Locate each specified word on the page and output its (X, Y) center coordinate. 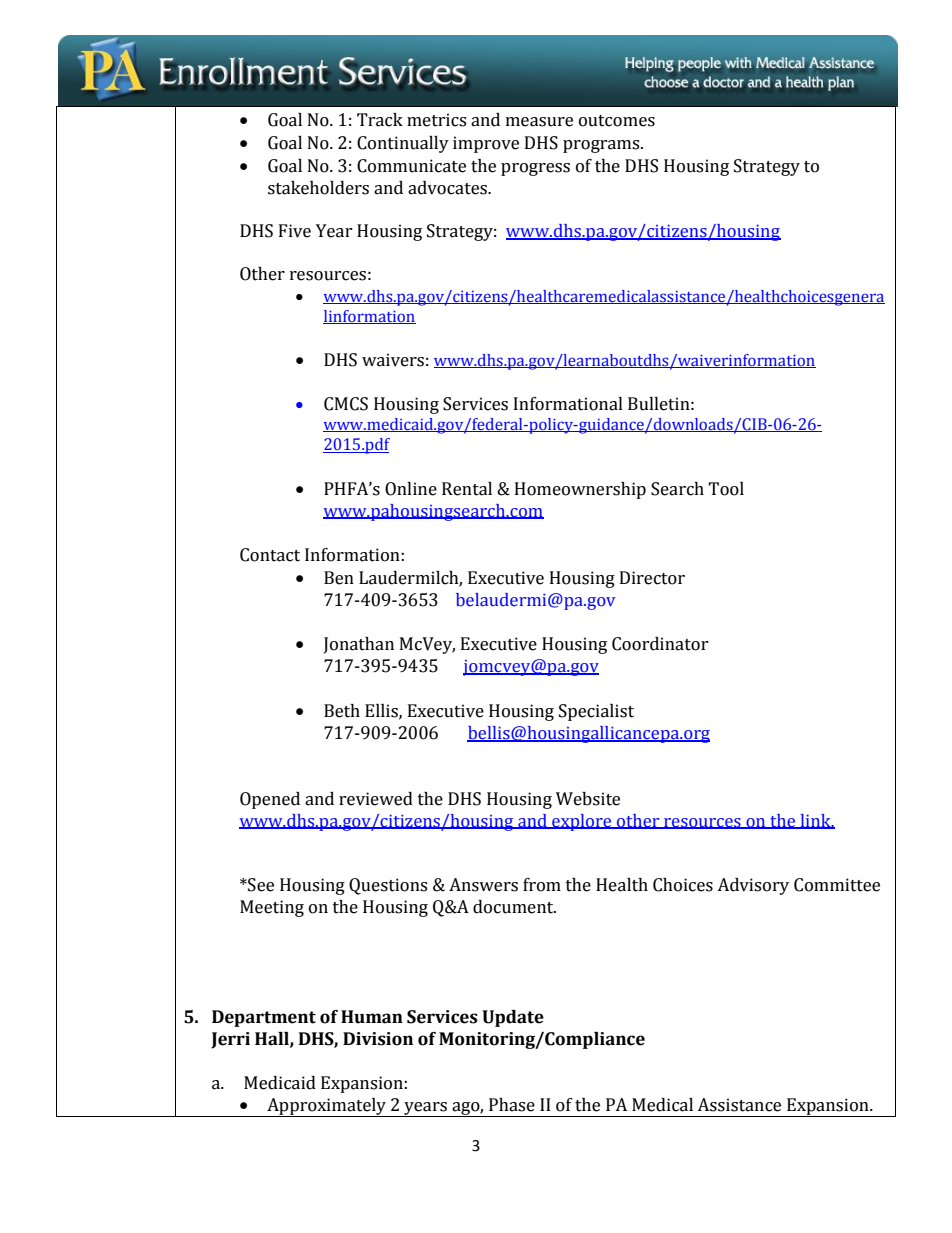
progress (535, 169)
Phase (512, 1105)
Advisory (753, 886)
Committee (837, 885)
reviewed (376, 799)
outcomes (617, 121)
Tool (726, 489)
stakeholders (318, 188)
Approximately (327, 1107)
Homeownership (580, 490)
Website (588, 799)
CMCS (346, 404)
